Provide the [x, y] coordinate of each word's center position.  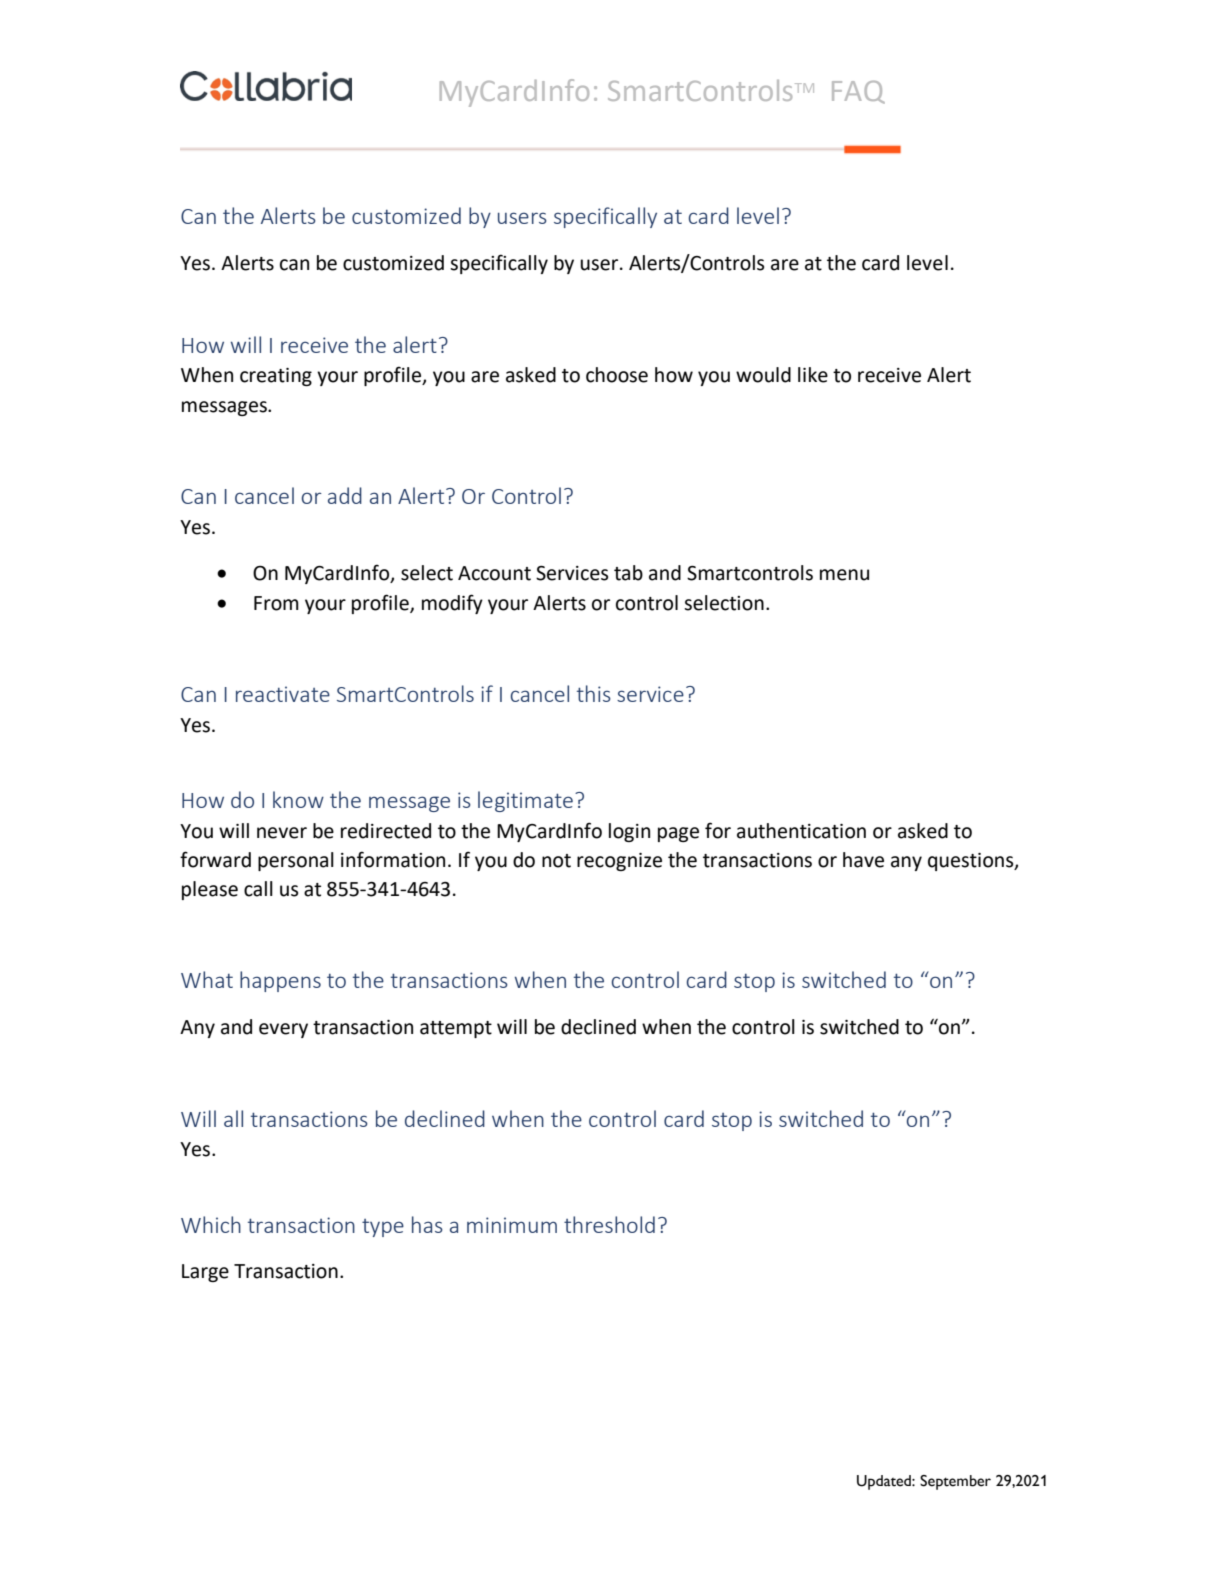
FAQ [858, 92]
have [863, 860]
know [298, 799]
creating [276, 377]
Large [205, 1273]
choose [617, 375]
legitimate [525, 801]
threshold [609, 1224]
